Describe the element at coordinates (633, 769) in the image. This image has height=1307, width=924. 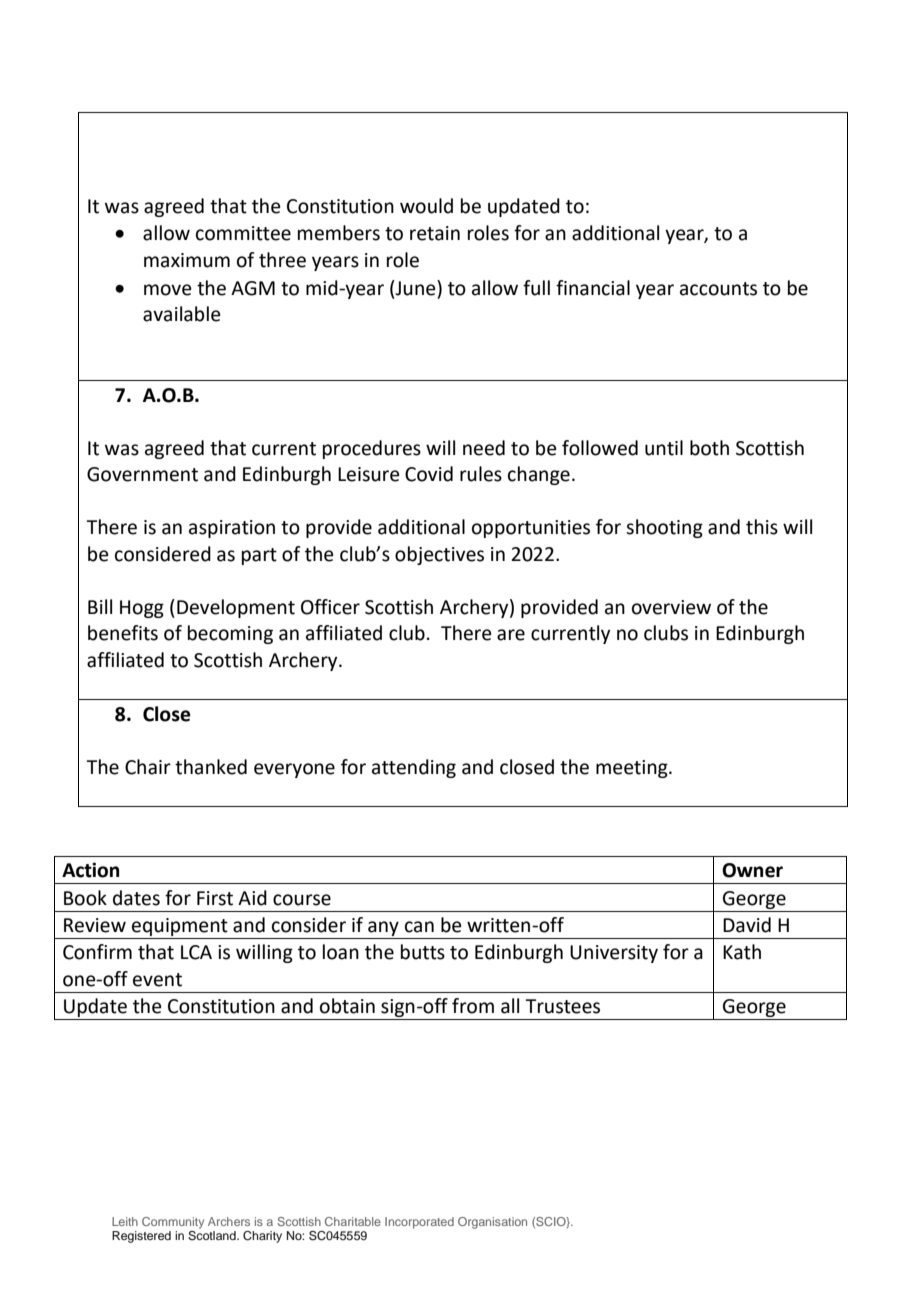
I see `meeting` at that location.
